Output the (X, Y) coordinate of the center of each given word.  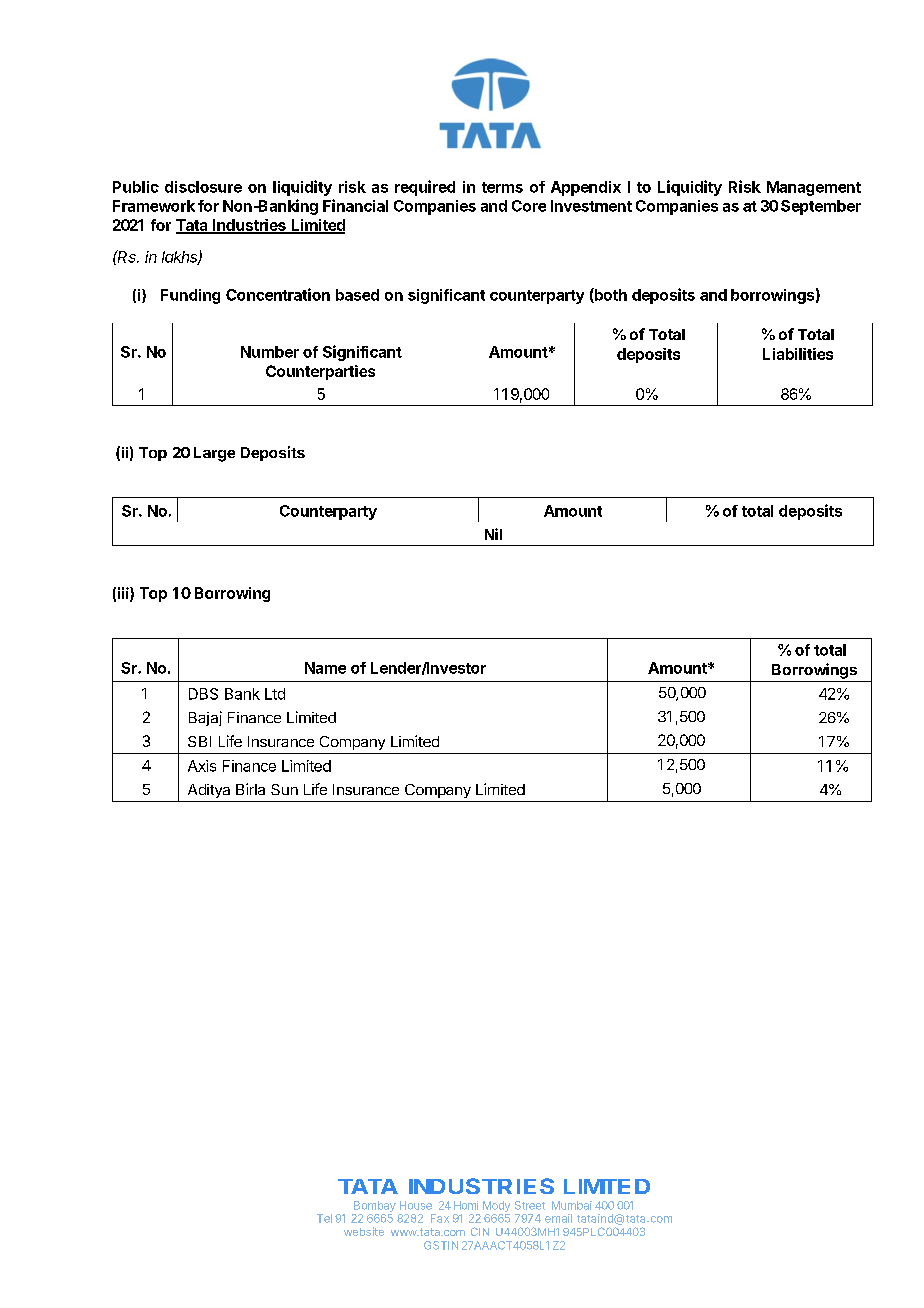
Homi (466, 1205)
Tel (324, 1218)
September (821, 207)
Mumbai (572, 1205)
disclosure (203, 187)
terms (502, 187)
